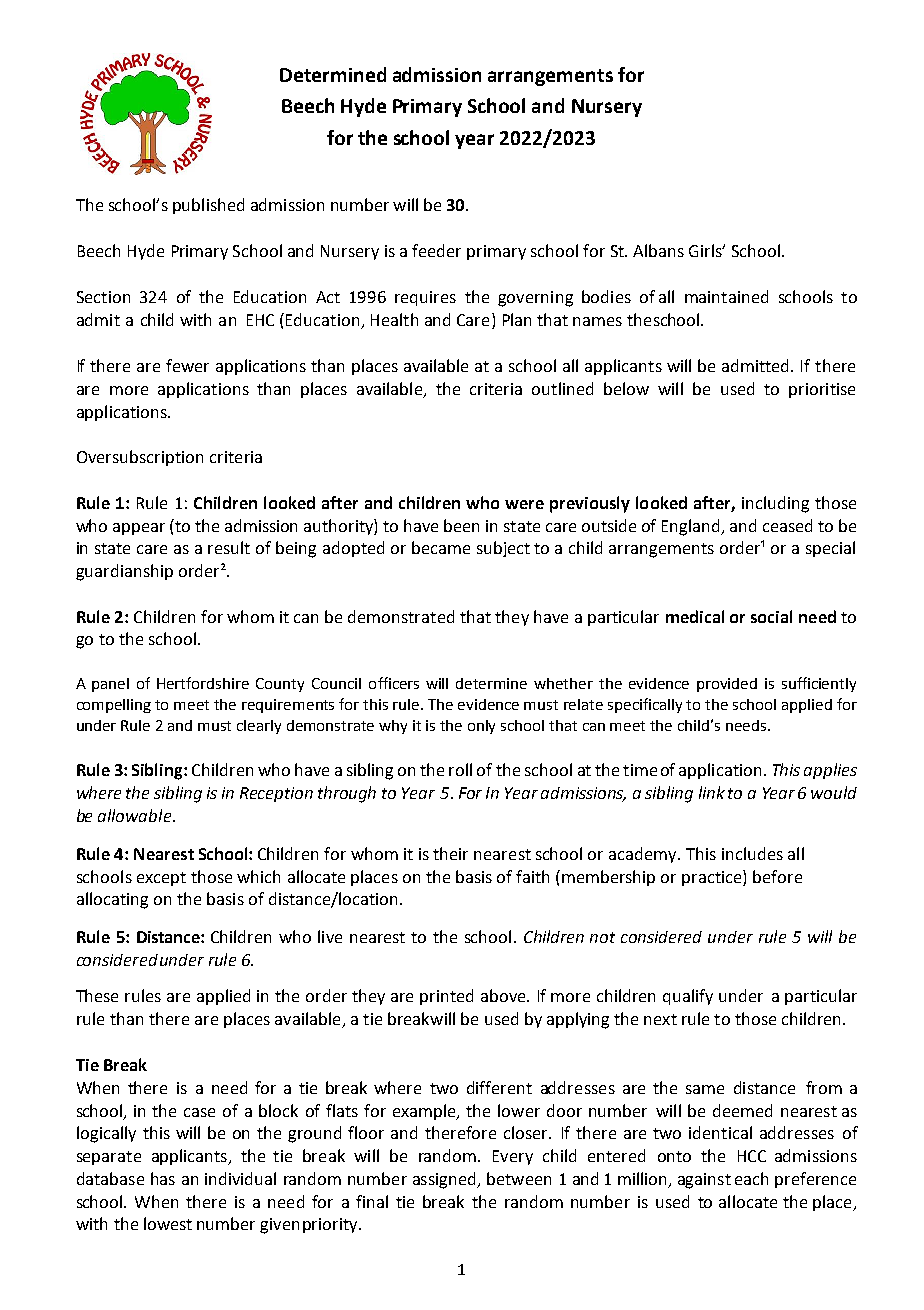 This page has width=924, height=1310. What do you see at coordinates (229, 547) in the page?
I see `result` at bounding box center [229, 547].
